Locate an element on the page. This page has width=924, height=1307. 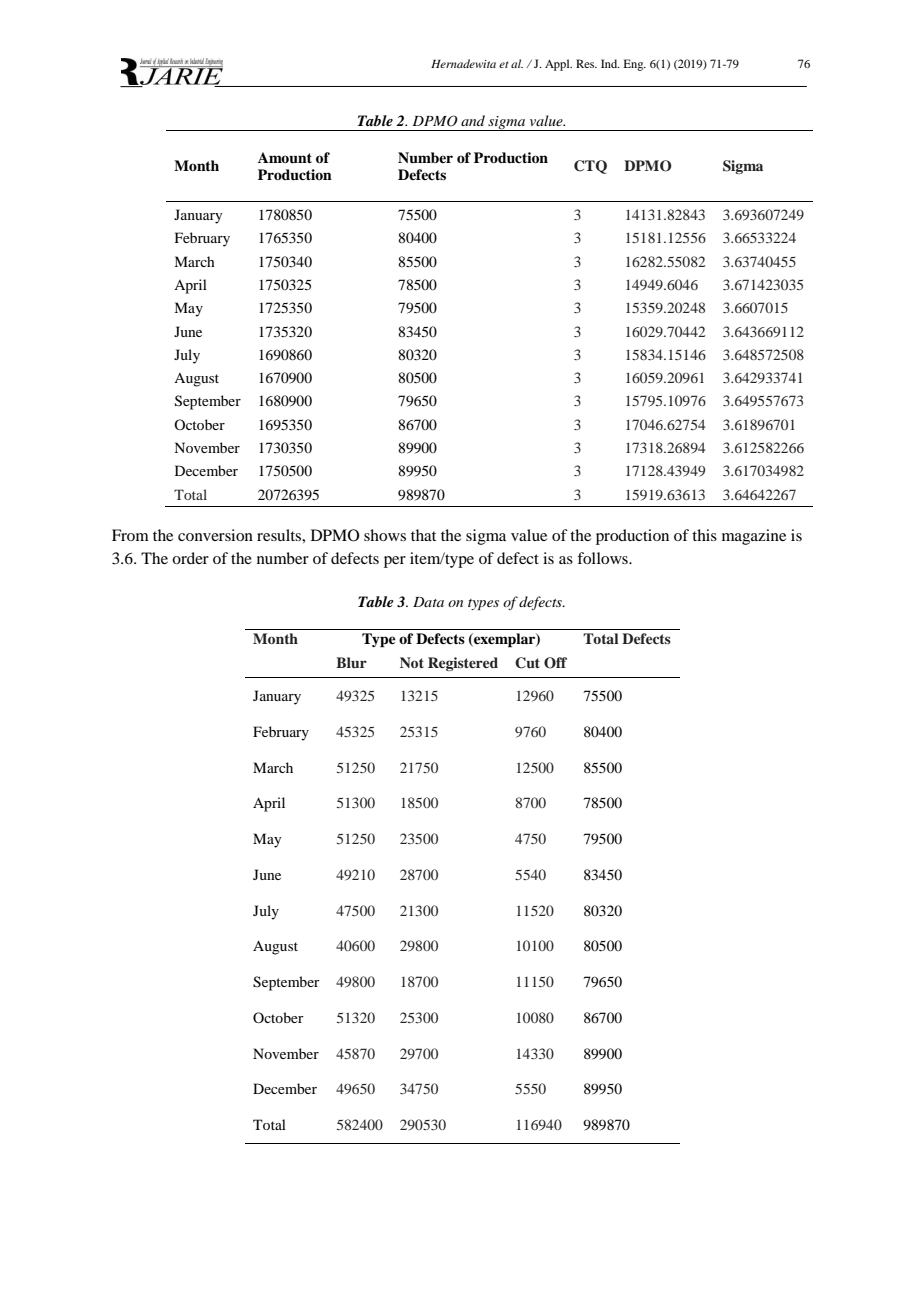
this is located at coordinates (704, 535).
